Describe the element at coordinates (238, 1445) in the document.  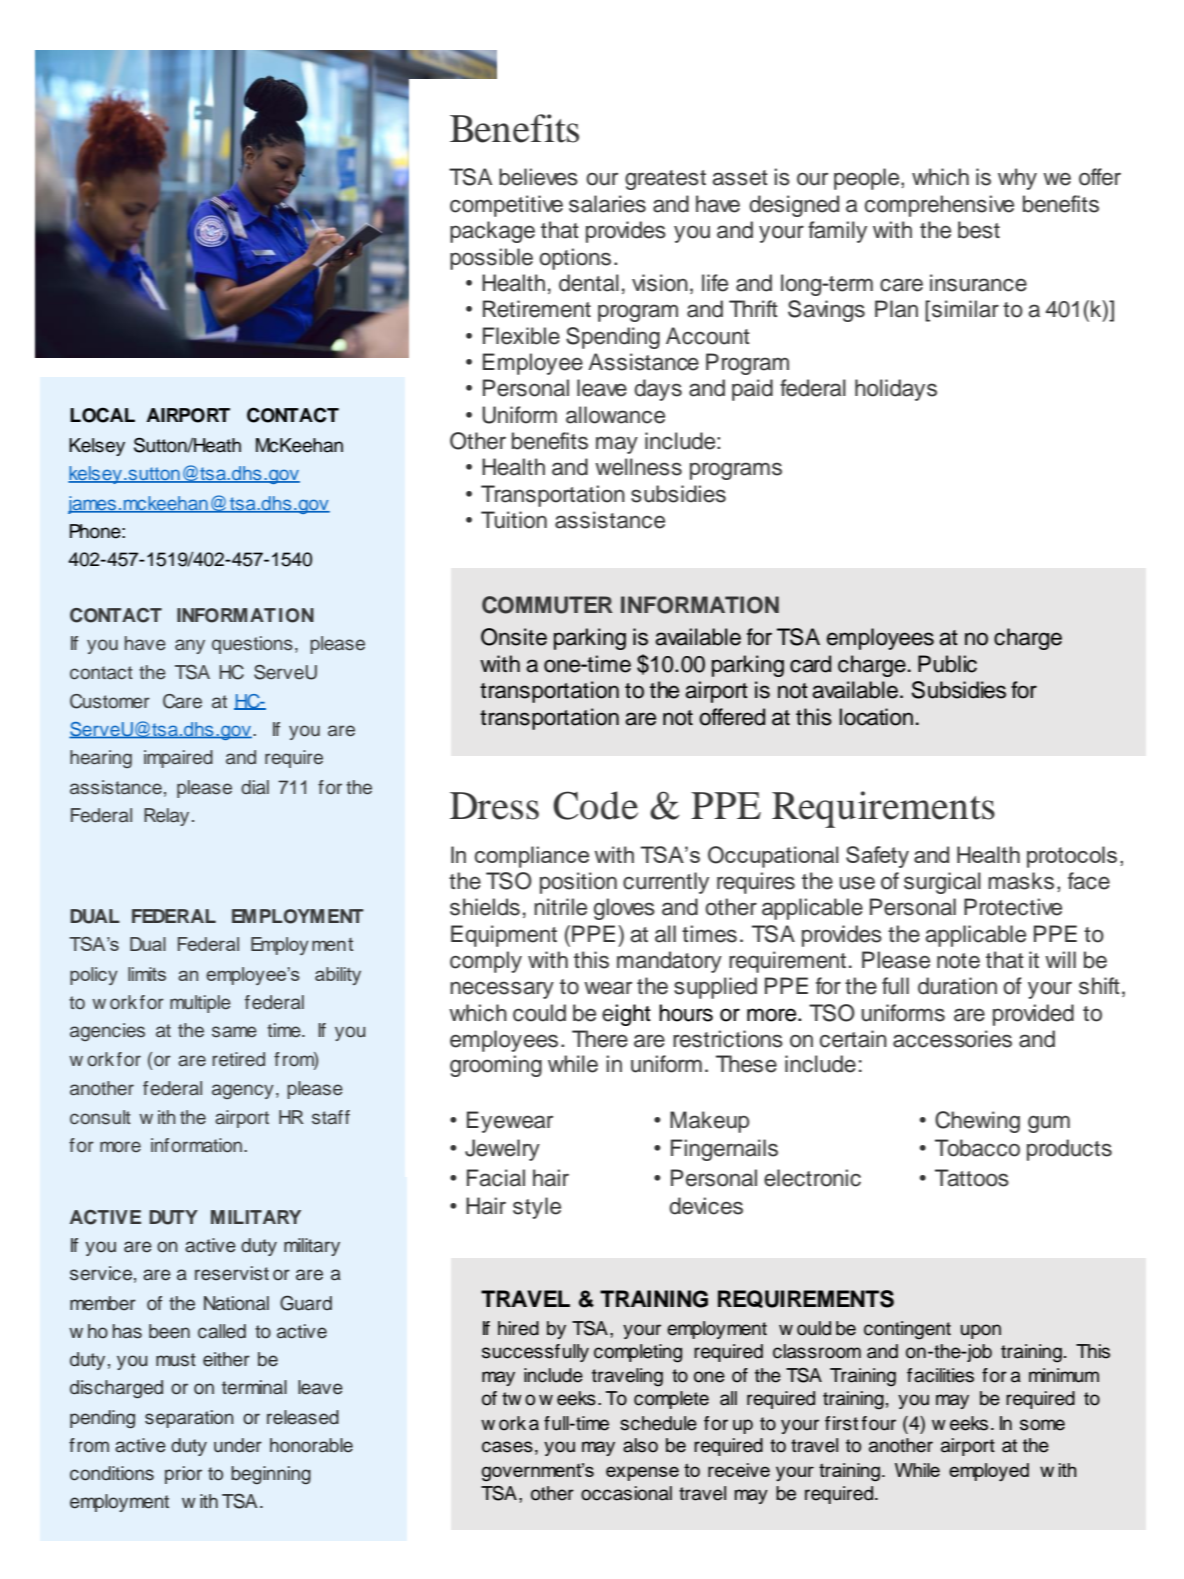
I see `under` at that location.
